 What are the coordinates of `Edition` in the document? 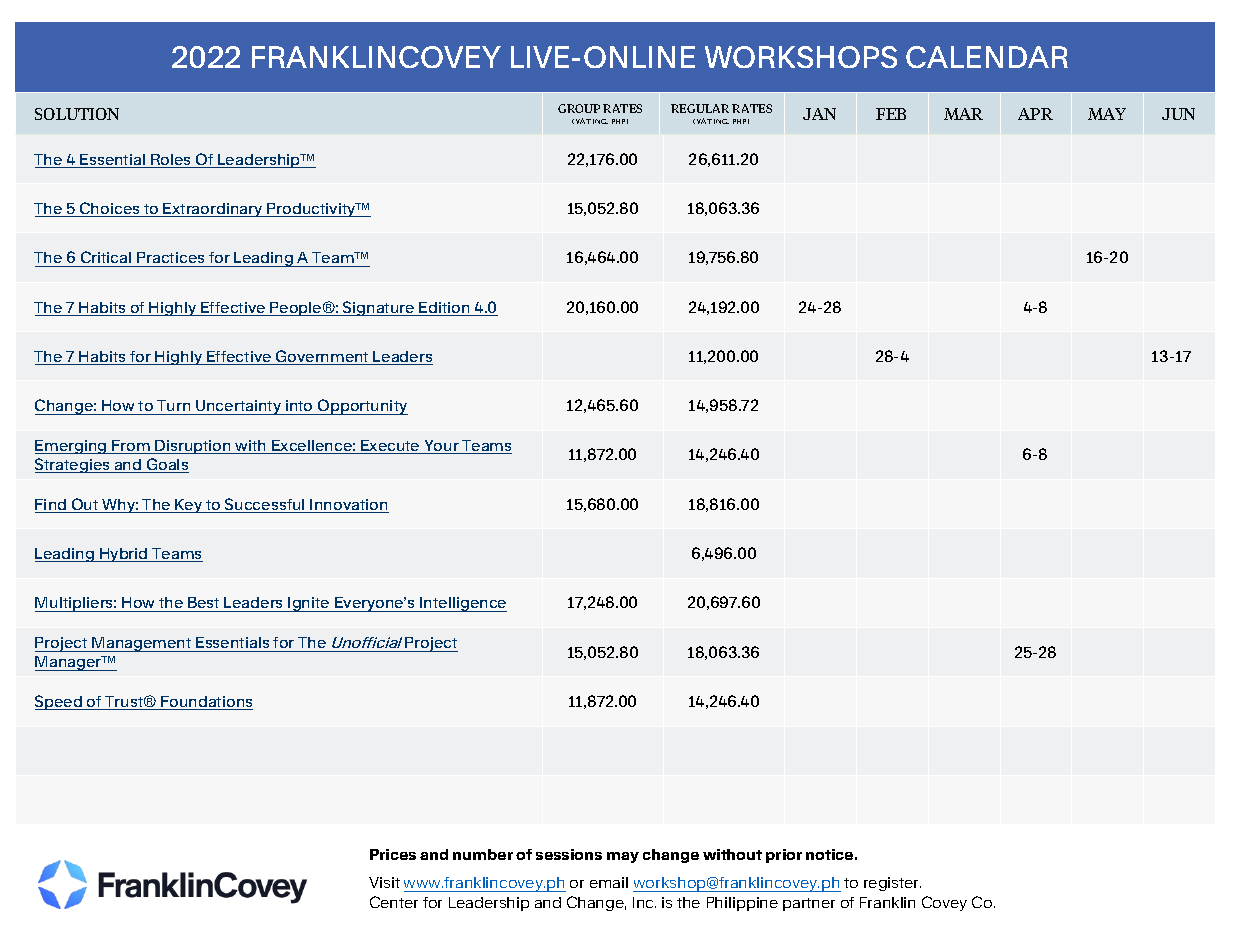 It's located at (445, 309).
